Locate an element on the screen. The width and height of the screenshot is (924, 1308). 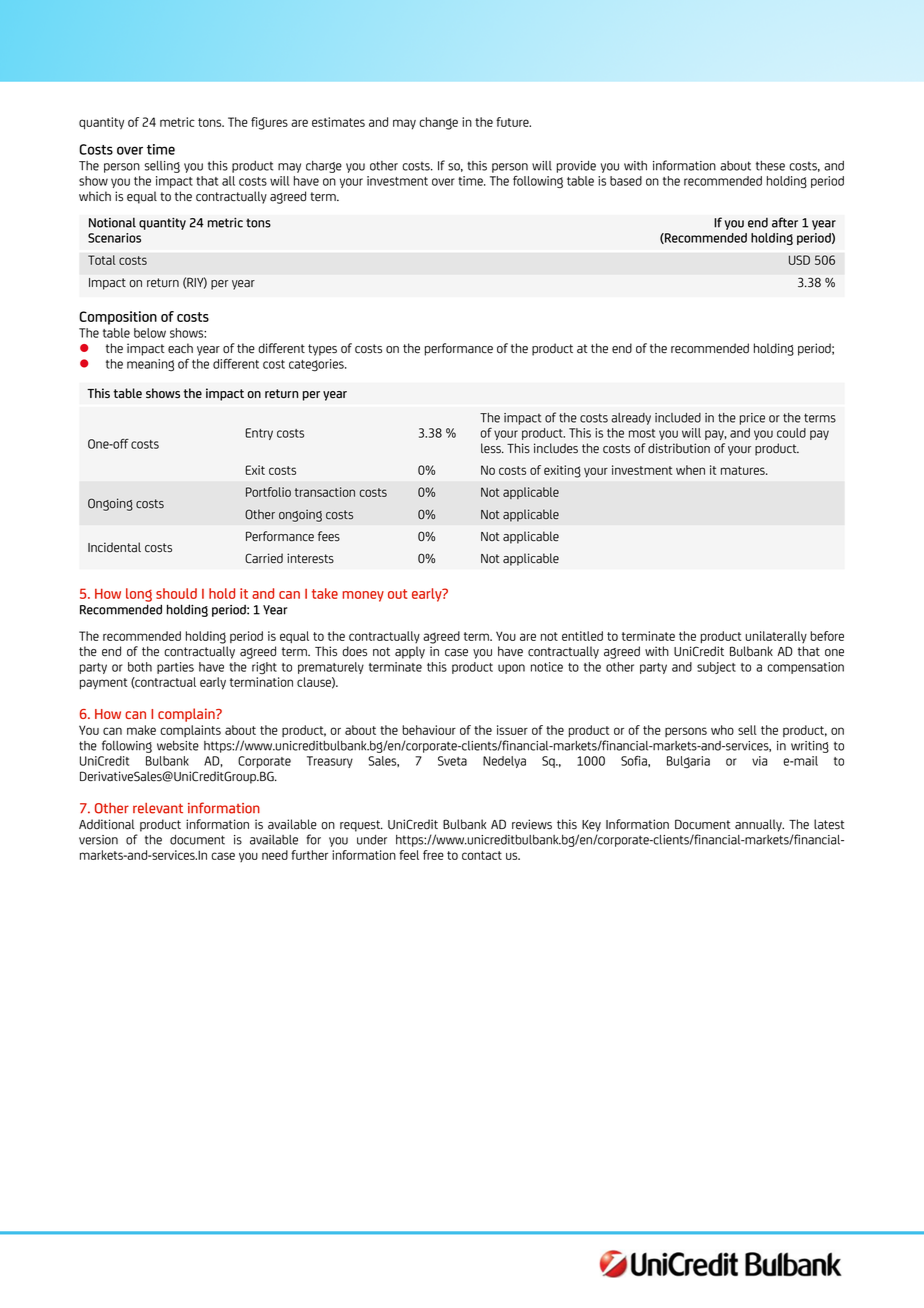
categories is located at coordinates (317, 365).
